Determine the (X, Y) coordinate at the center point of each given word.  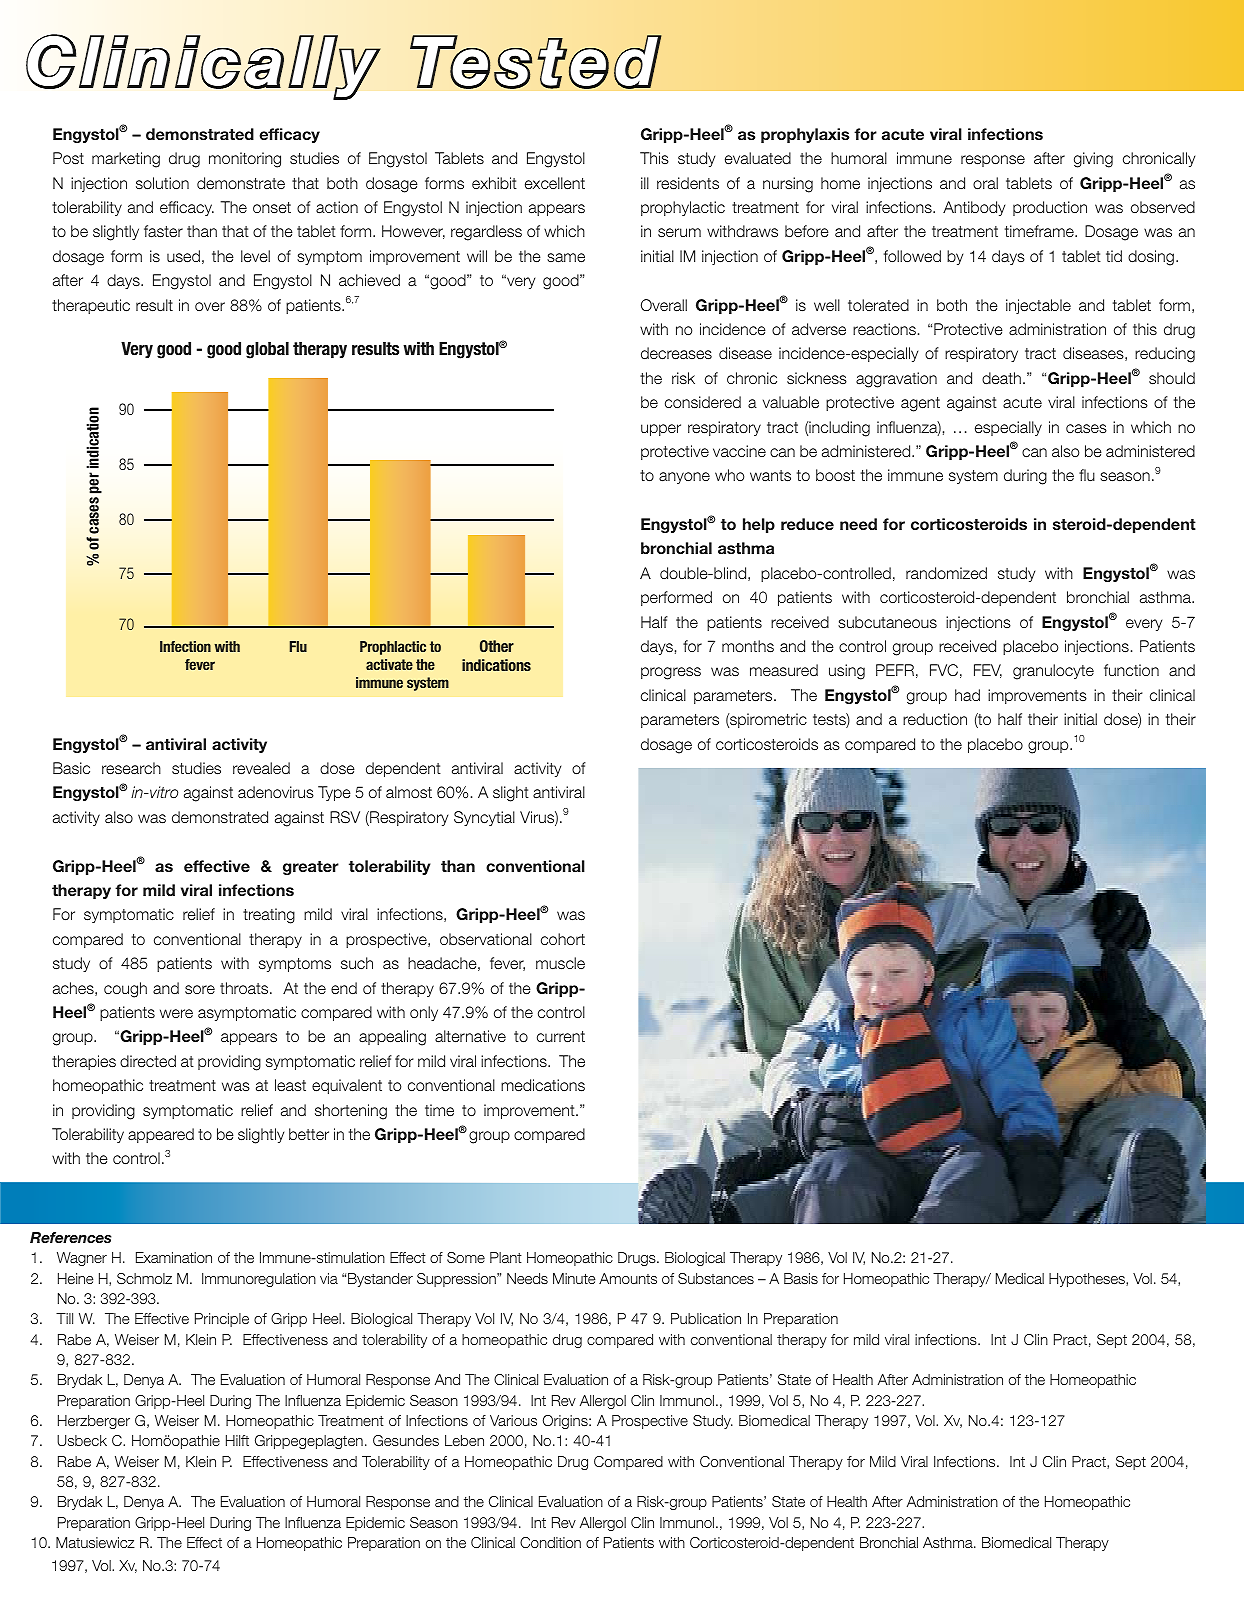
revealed (261, 768)
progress (671, 673)
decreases (676, 353)
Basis (801, 1278)
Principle (222, 1320)
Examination (174, 1257)
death (1001, 378)
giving (1093, 160)
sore (200, 989)
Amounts (628, 1278)
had (967, 695)
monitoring (245, 160)
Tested (535, 62)
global (267, 350)
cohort (563, 939)
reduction (935, 719)
